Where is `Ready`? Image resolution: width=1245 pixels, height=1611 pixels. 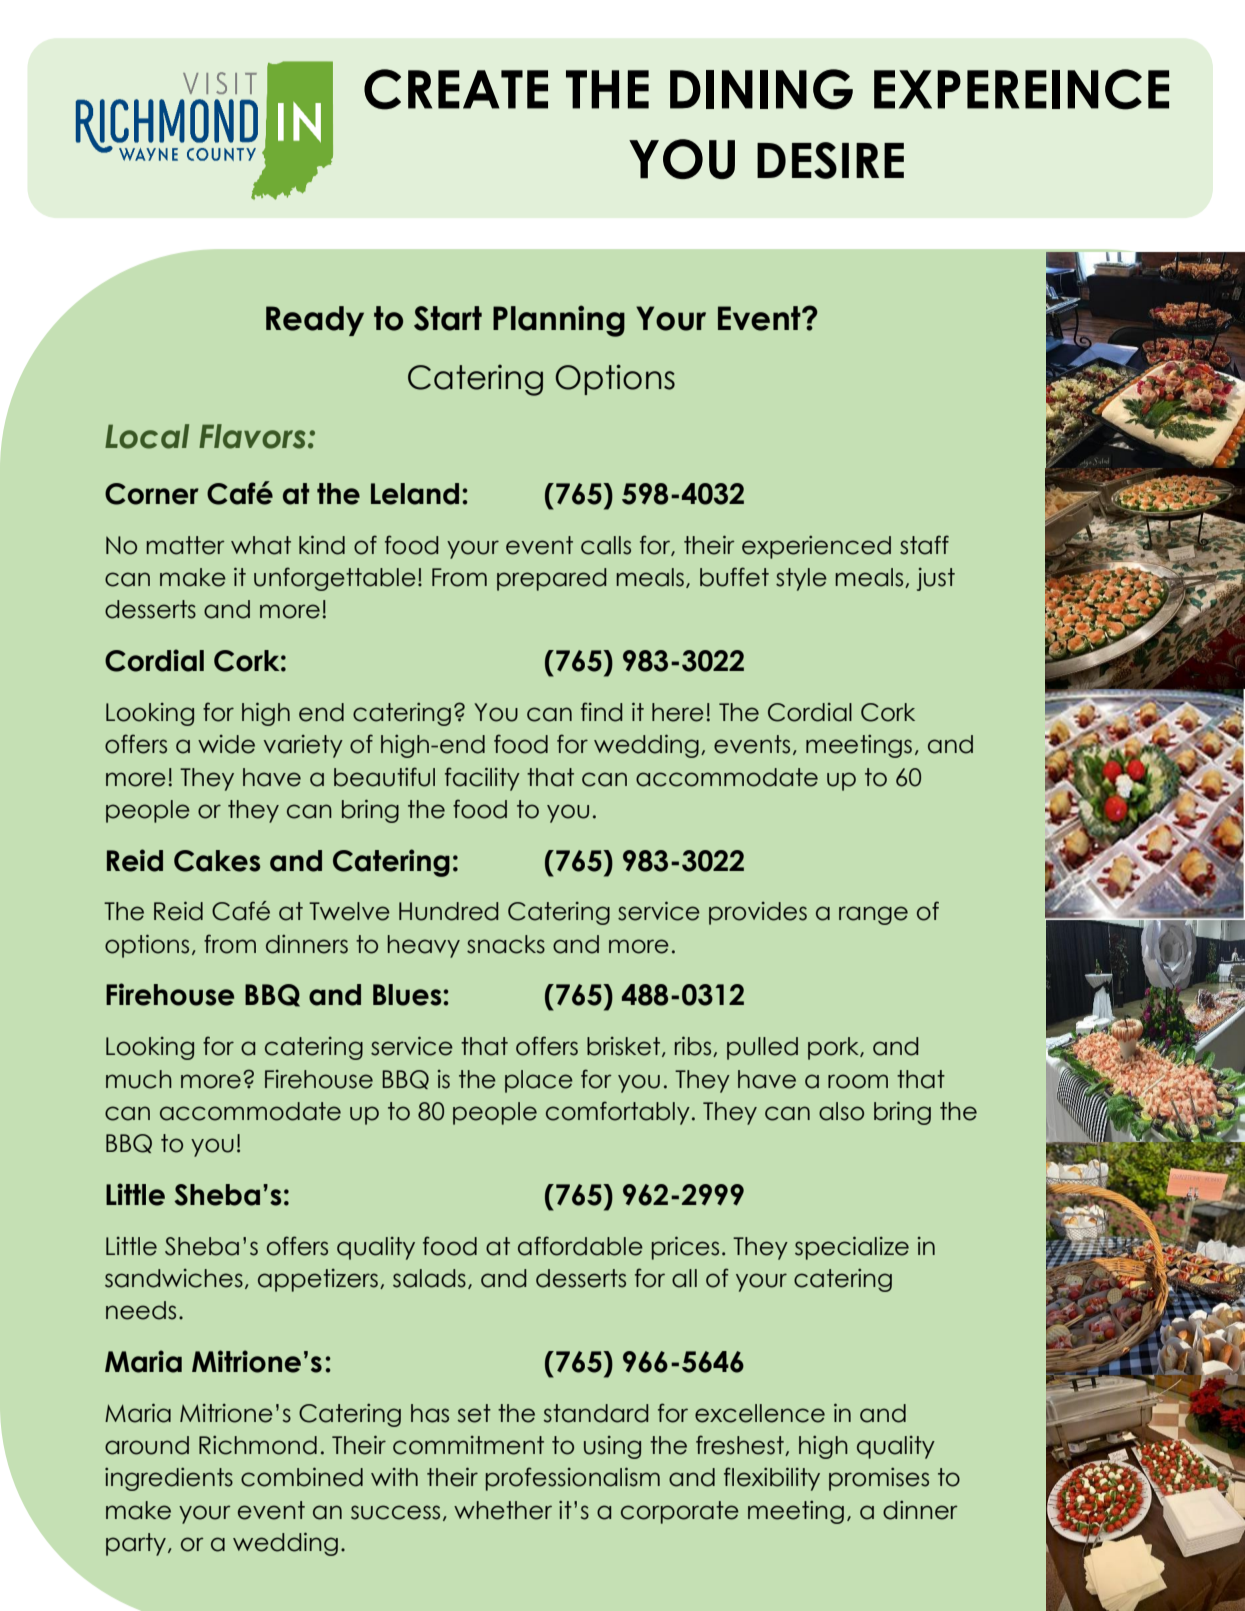 Ready is located at coordinates (315, 321).
